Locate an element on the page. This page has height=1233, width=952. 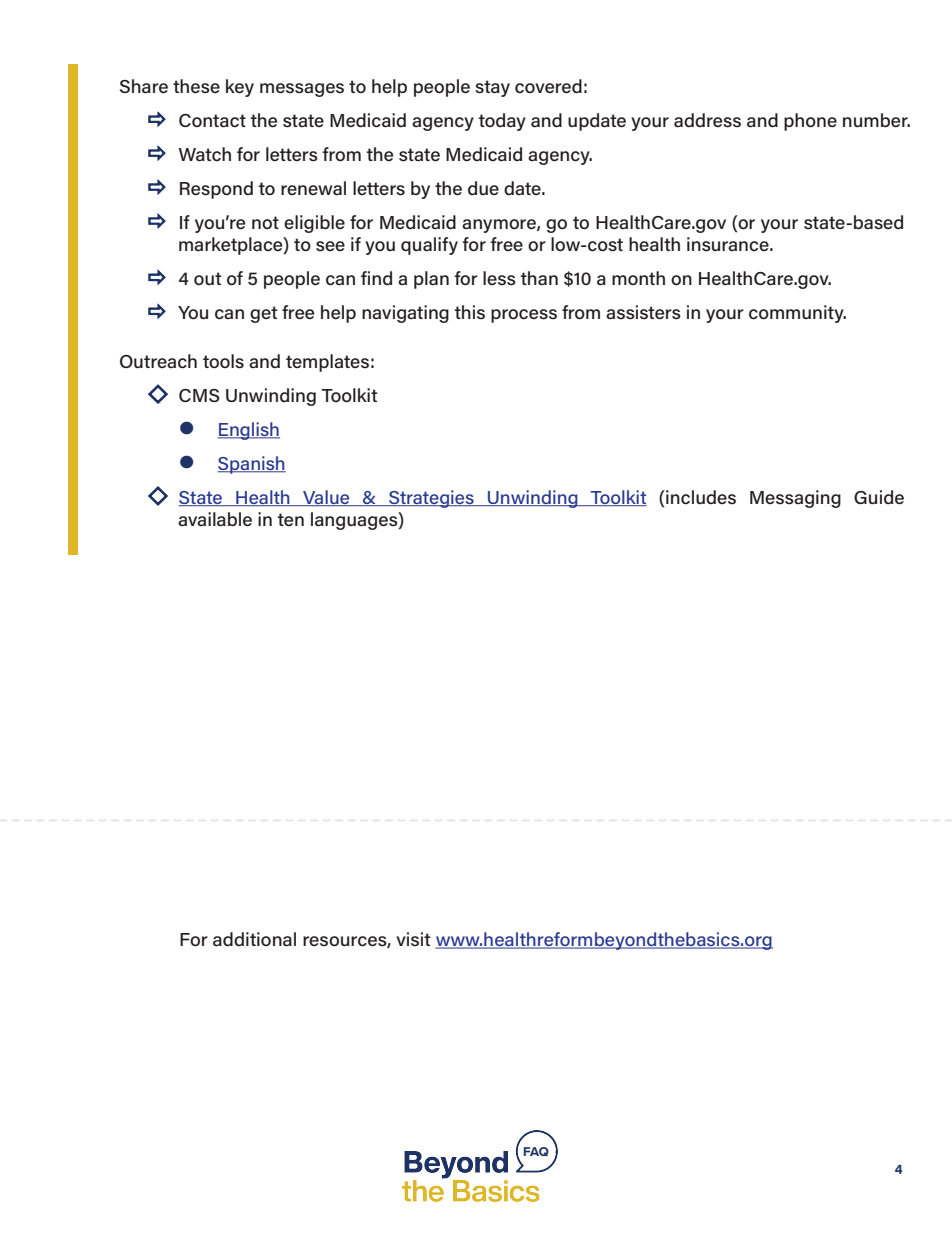
additional is located at coordinates (254, 939).
